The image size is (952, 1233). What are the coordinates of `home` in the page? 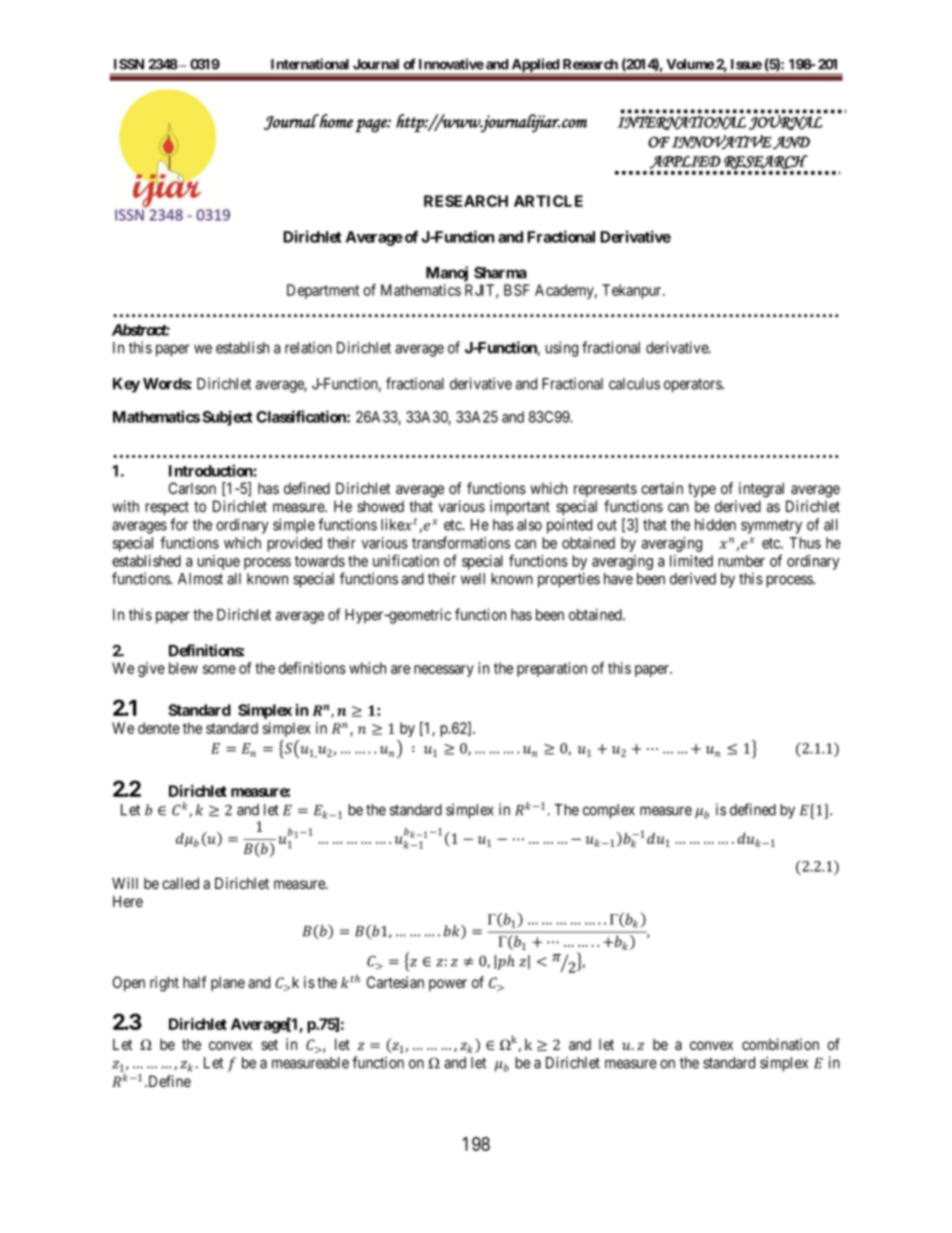 It's located at (336, 121).
